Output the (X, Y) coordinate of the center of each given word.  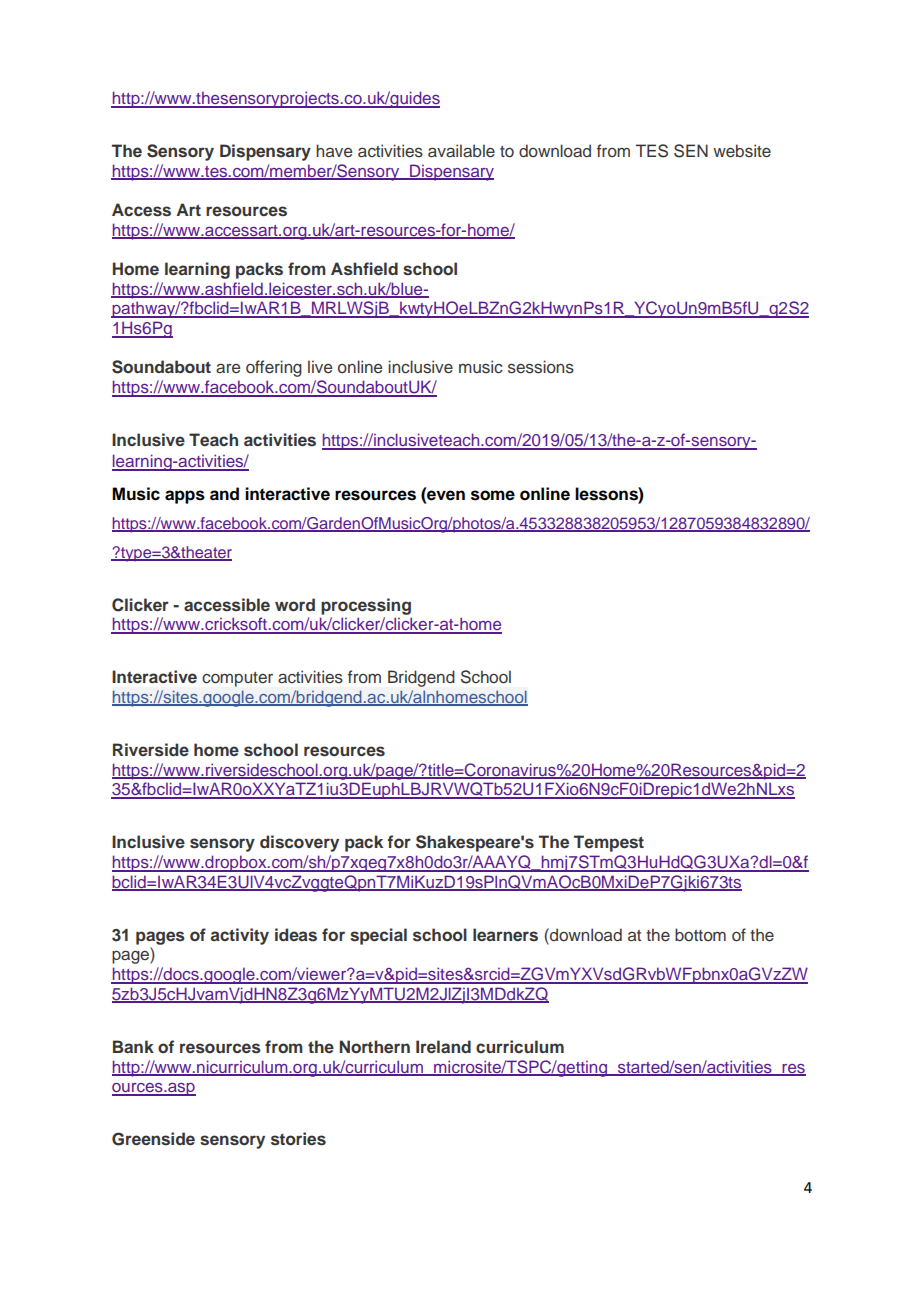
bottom (700, 934)
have (334, 150)
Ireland (443, 1046)
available (461, 151)
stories (298, 1139)
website (742, 151)
